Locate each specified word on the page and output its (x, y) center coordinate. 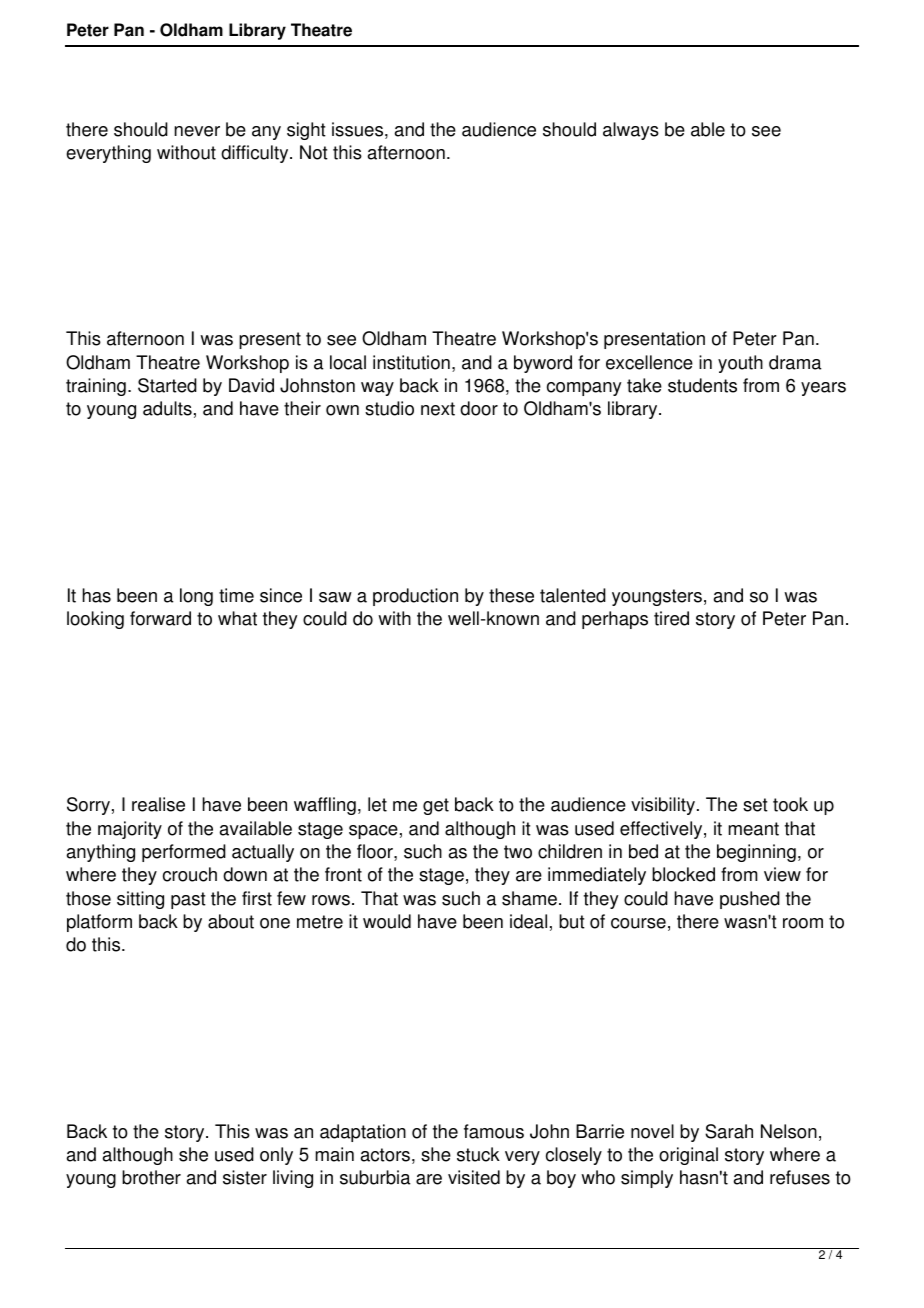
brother (151, 1177)
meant (753, 829)
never (197, 131)
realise (158, 804)
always (631, 131)
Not (314, 152)
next (438, 409)
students (702, 385)
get (436, 806)
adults (167, 408)
